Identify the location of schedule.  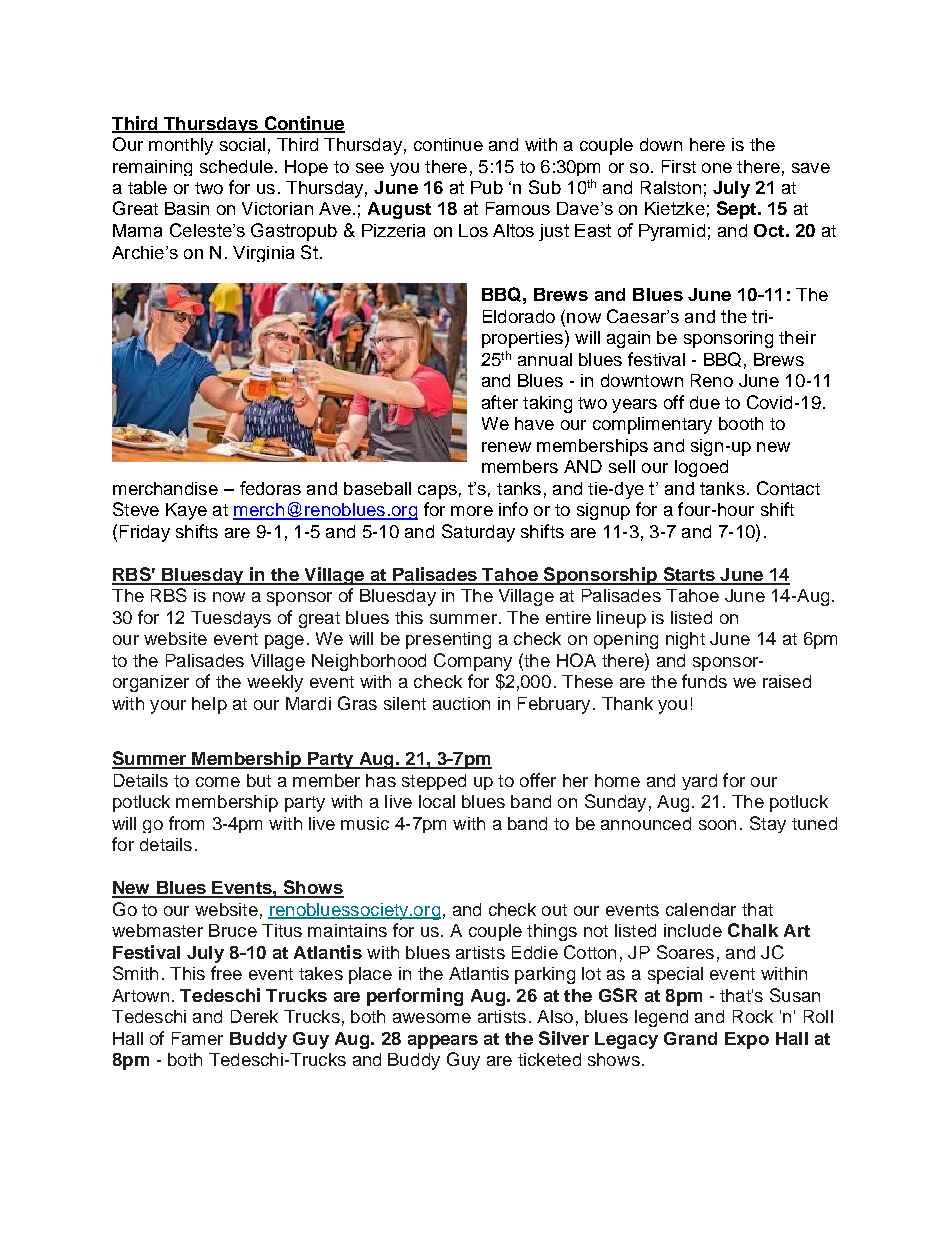
(236, 166).
